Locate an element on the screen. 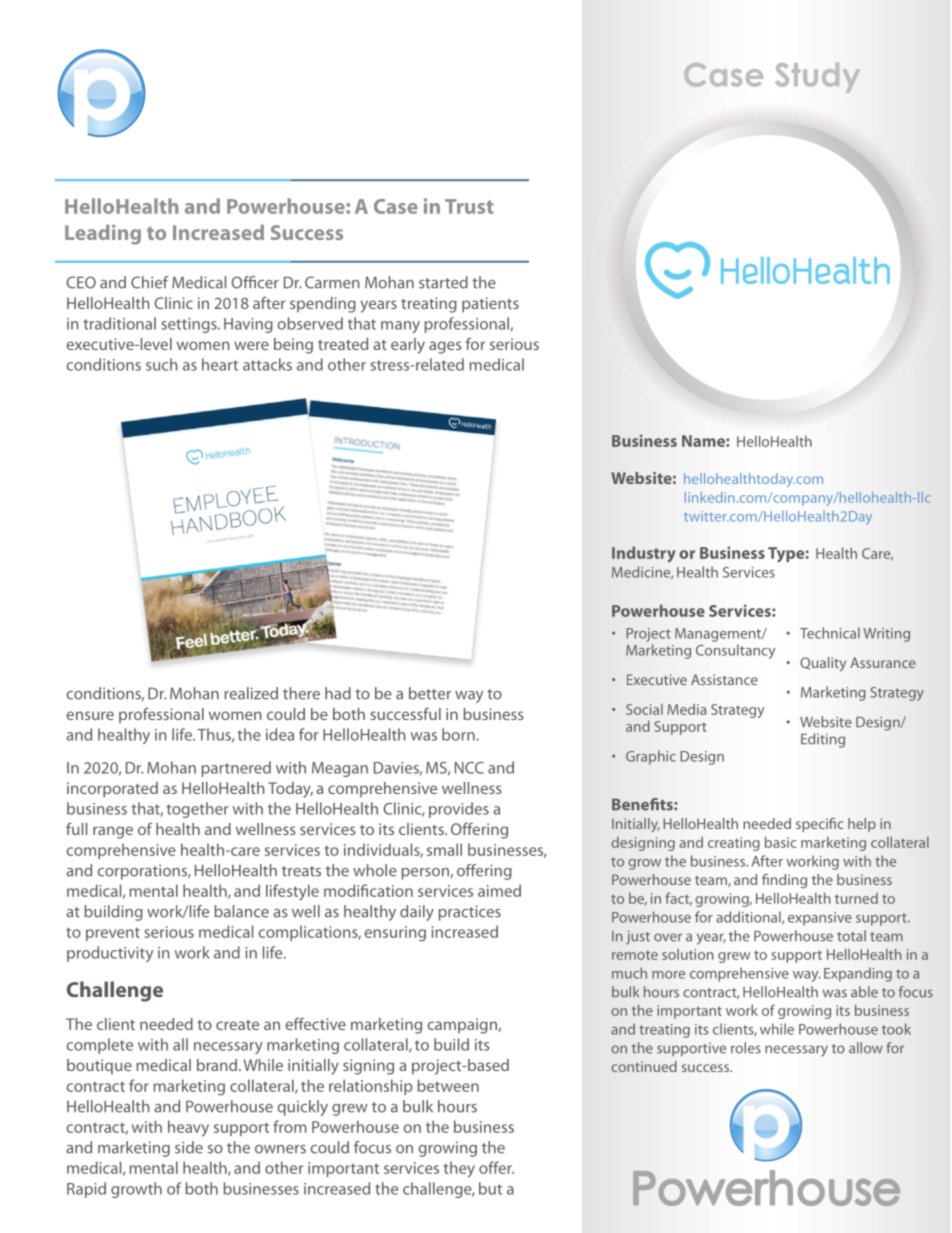  better is located at coordinates (430, 693).
